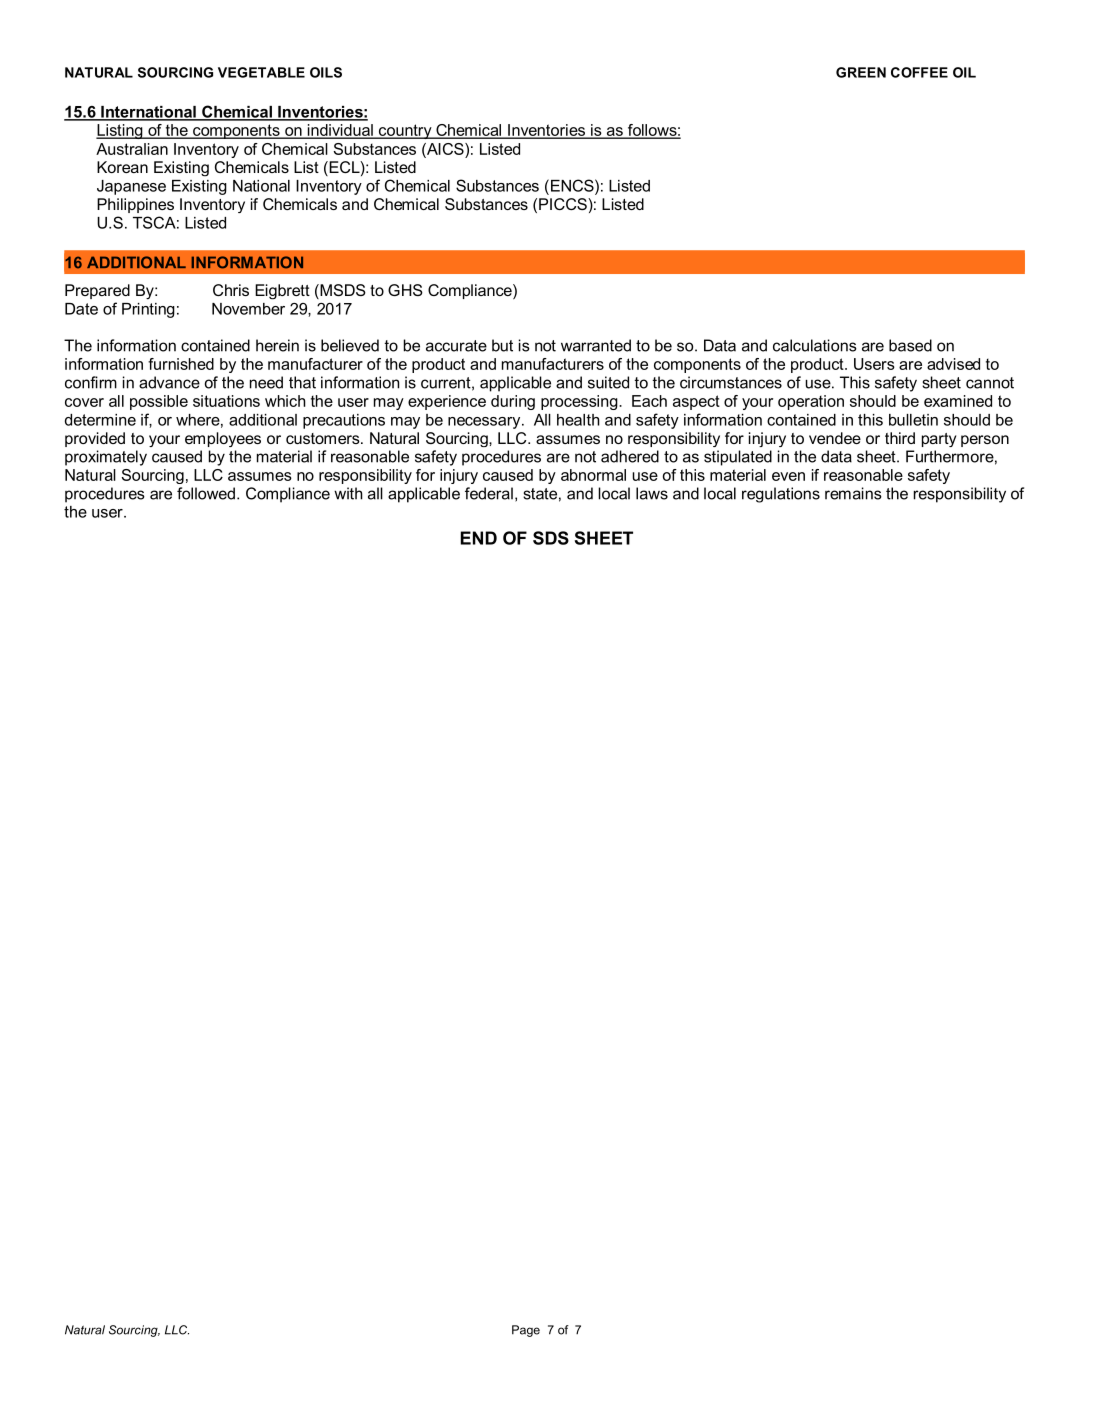 The width and height of the document is (1093, 1414). Describe the element at coordinates (502, 345) in the document. I see `but` at that location.
